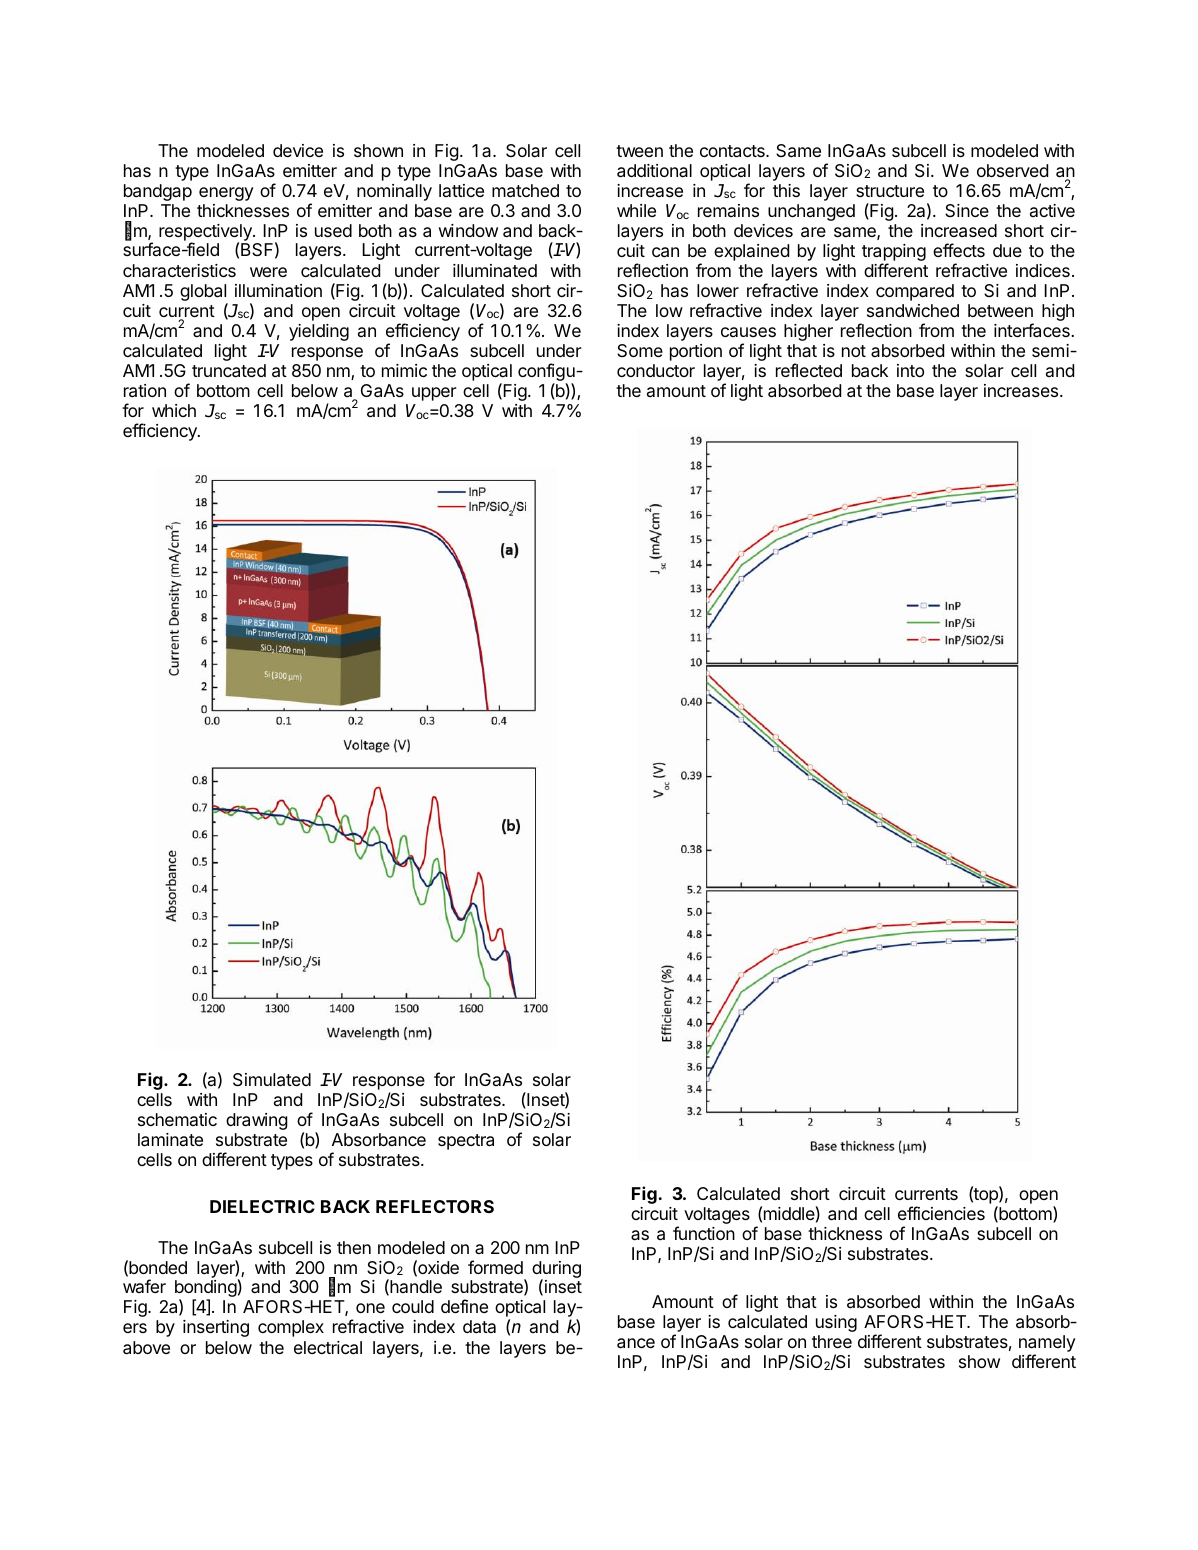 This screenshot has width=1198, height=1550. What do you see at coordinates (226, 194) in the screenshot?
I see `energy` at bounding box center [226, 194].
